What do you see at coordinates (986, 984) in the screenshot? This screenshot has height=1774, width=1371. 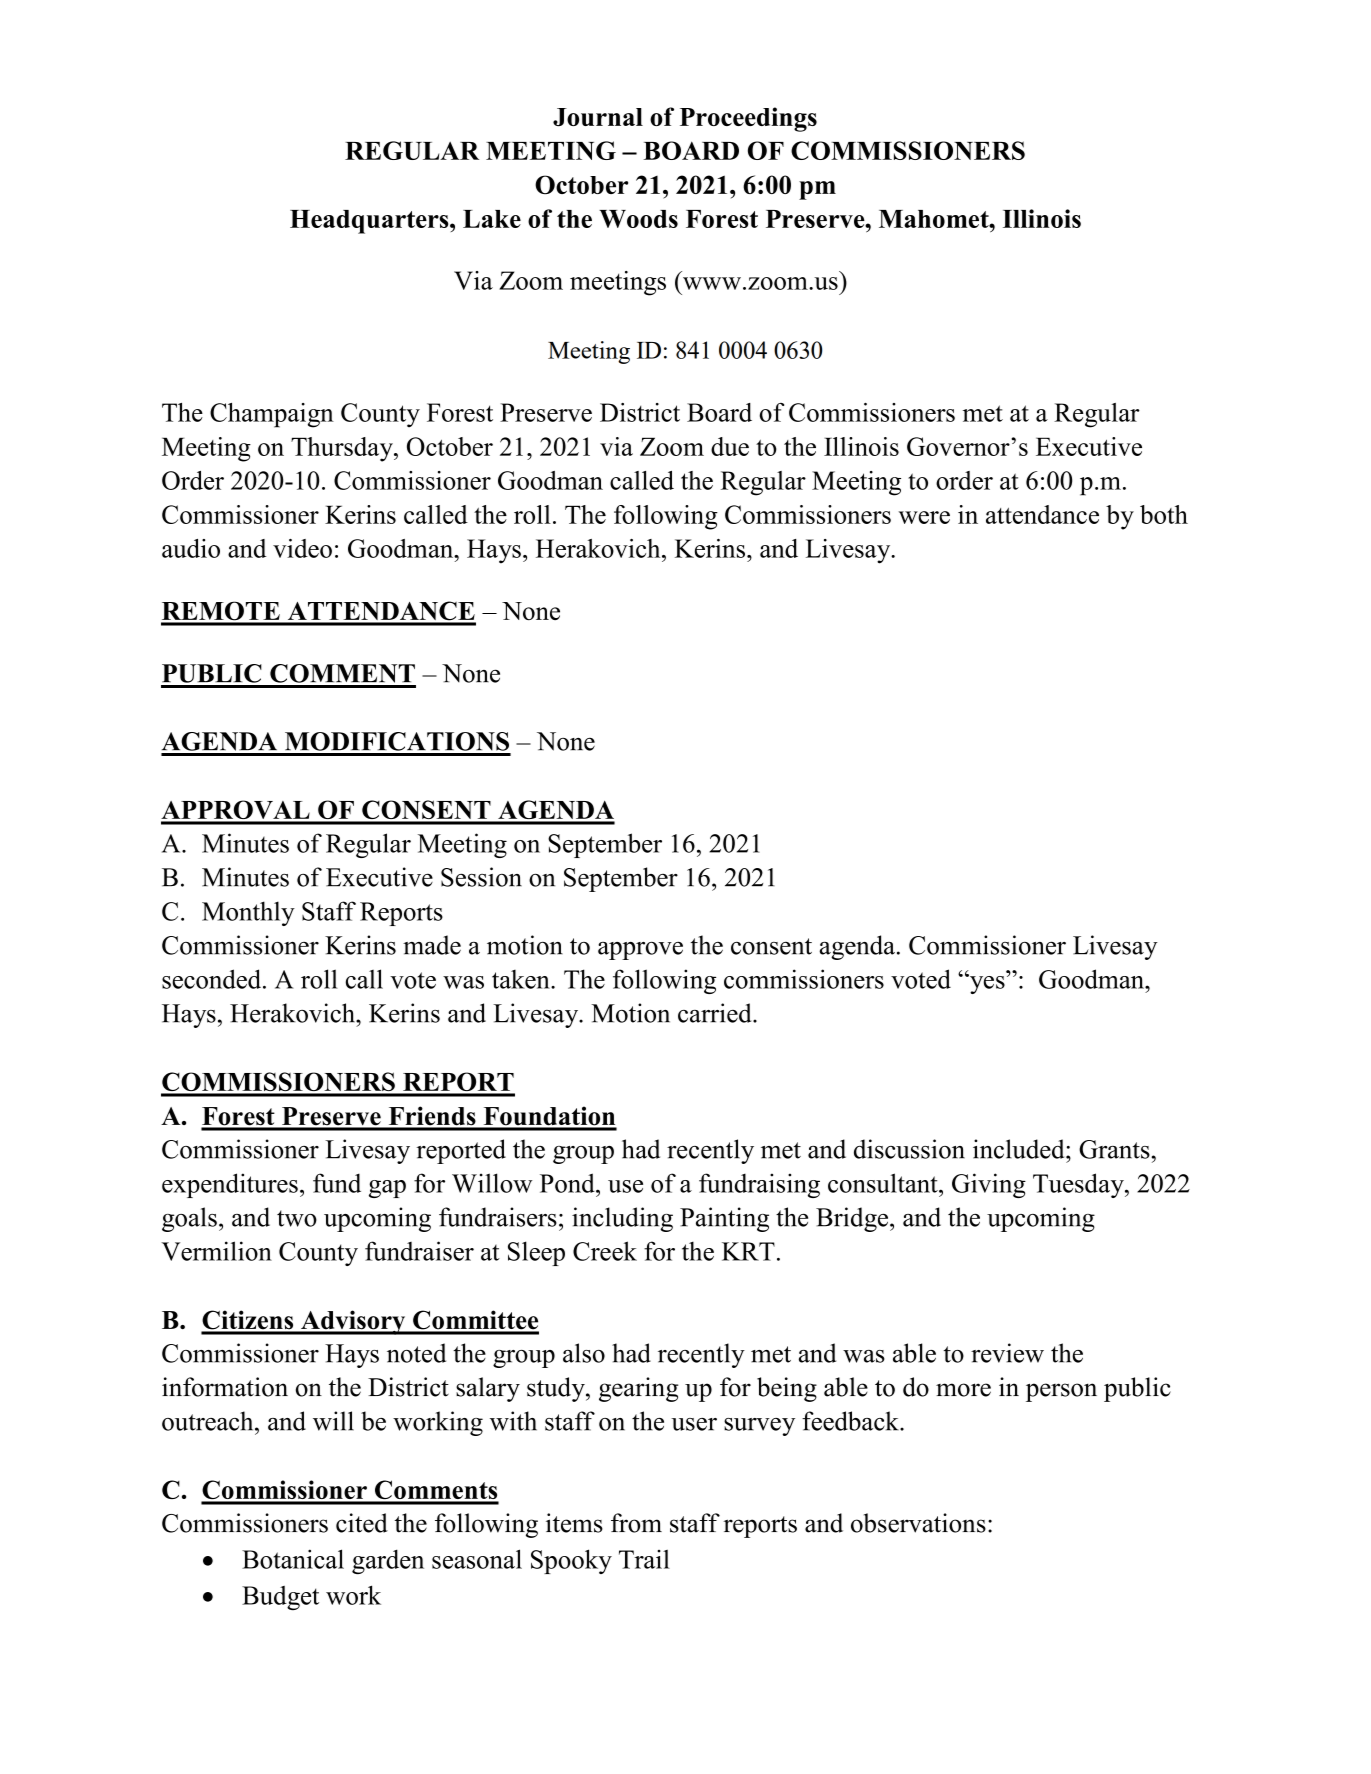 I see `yes` at bounding box center [986, 984].
